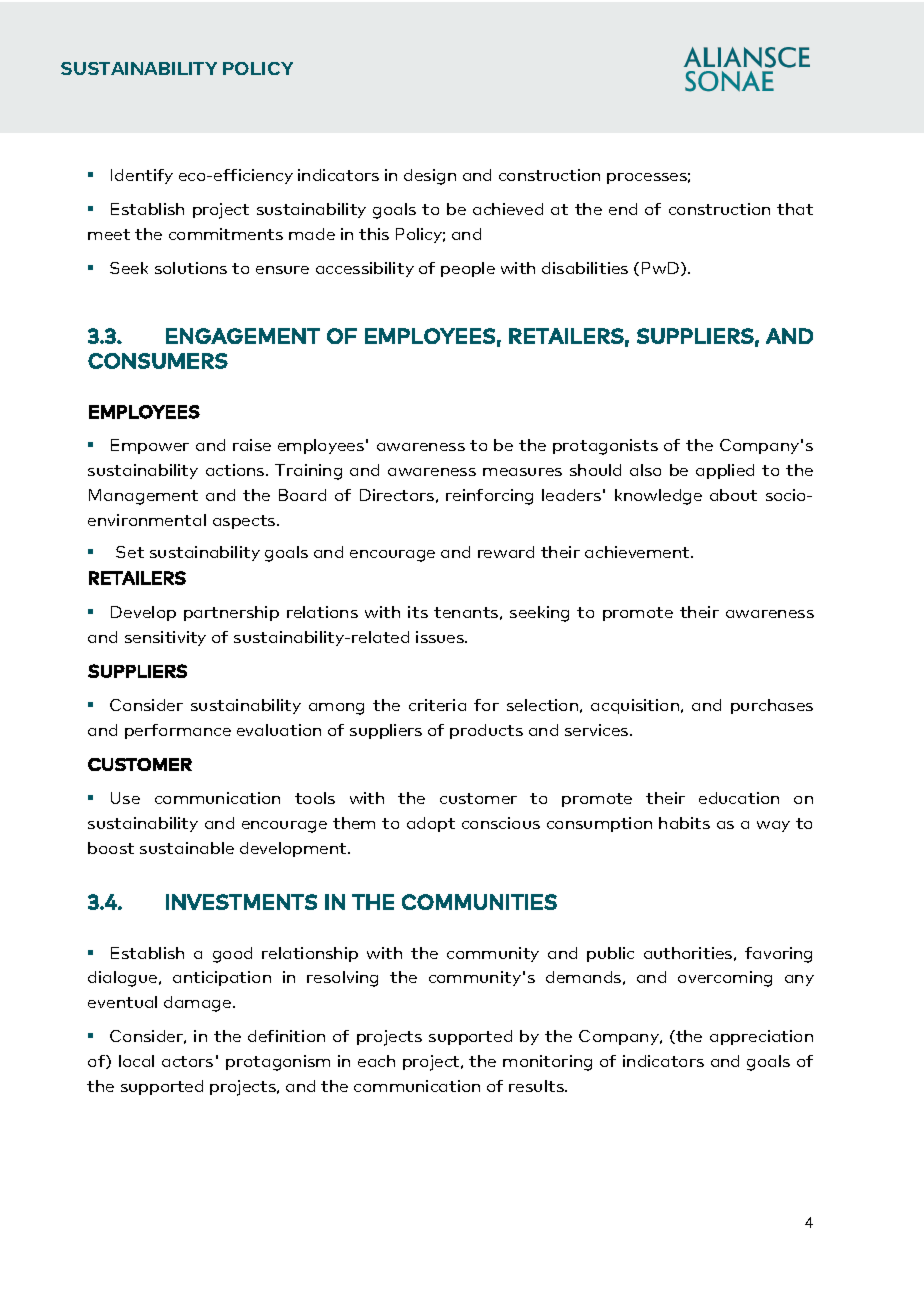 The height and width of the screenshot is (1308, 924). I want to click on measures, so click(522, 472).
